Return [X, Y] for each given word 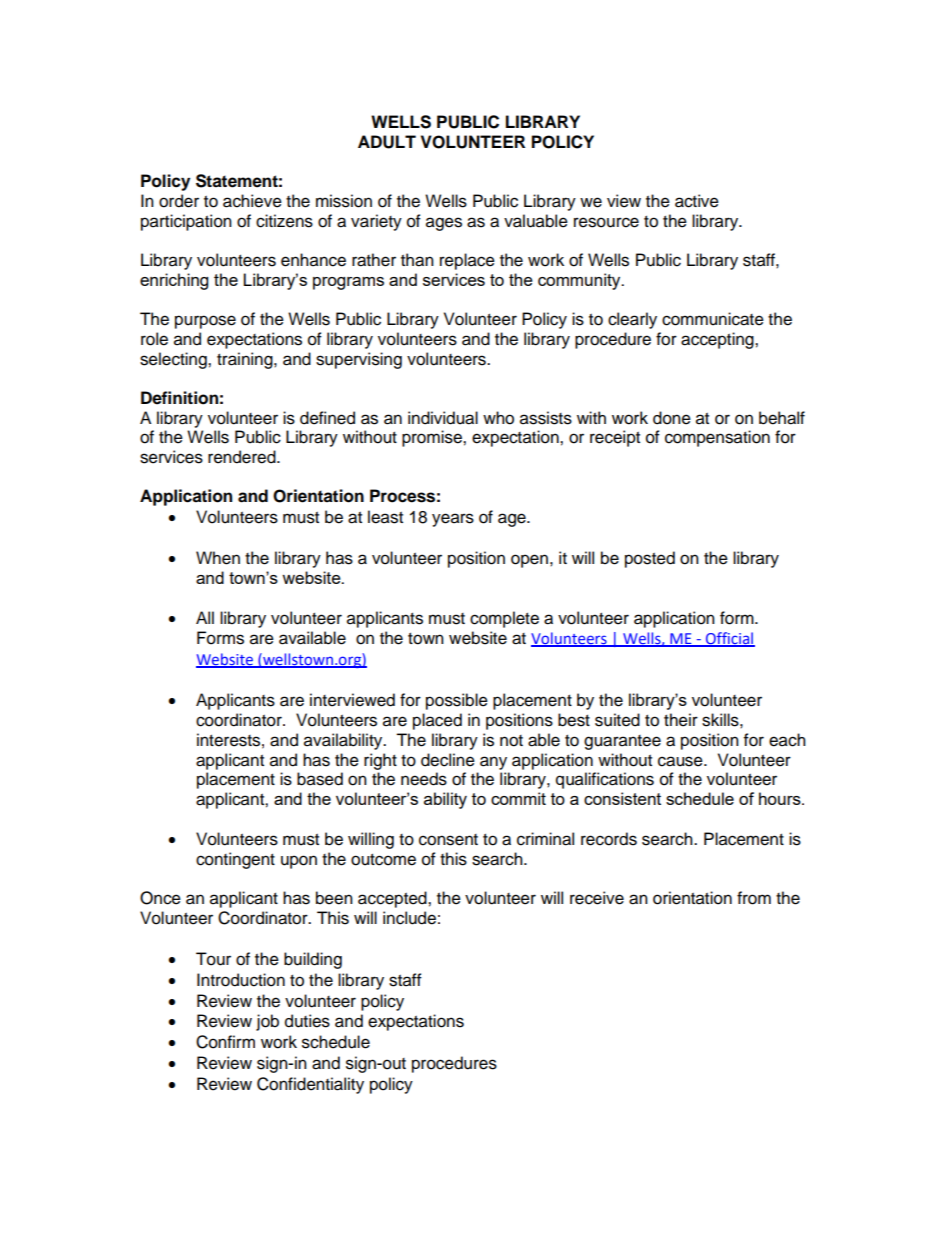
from [754, 898]
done [672, 418]
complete [504, 619]
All [205, 617]
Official [729, 639]
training [246, 360]
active [697, 201]
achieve [252, 201]
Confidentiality [310, 1085]
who [498, 418]
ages [444, 224]
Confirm [225, 1042]
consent [448, 840]
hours [781, 798]
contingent [235, 860]
